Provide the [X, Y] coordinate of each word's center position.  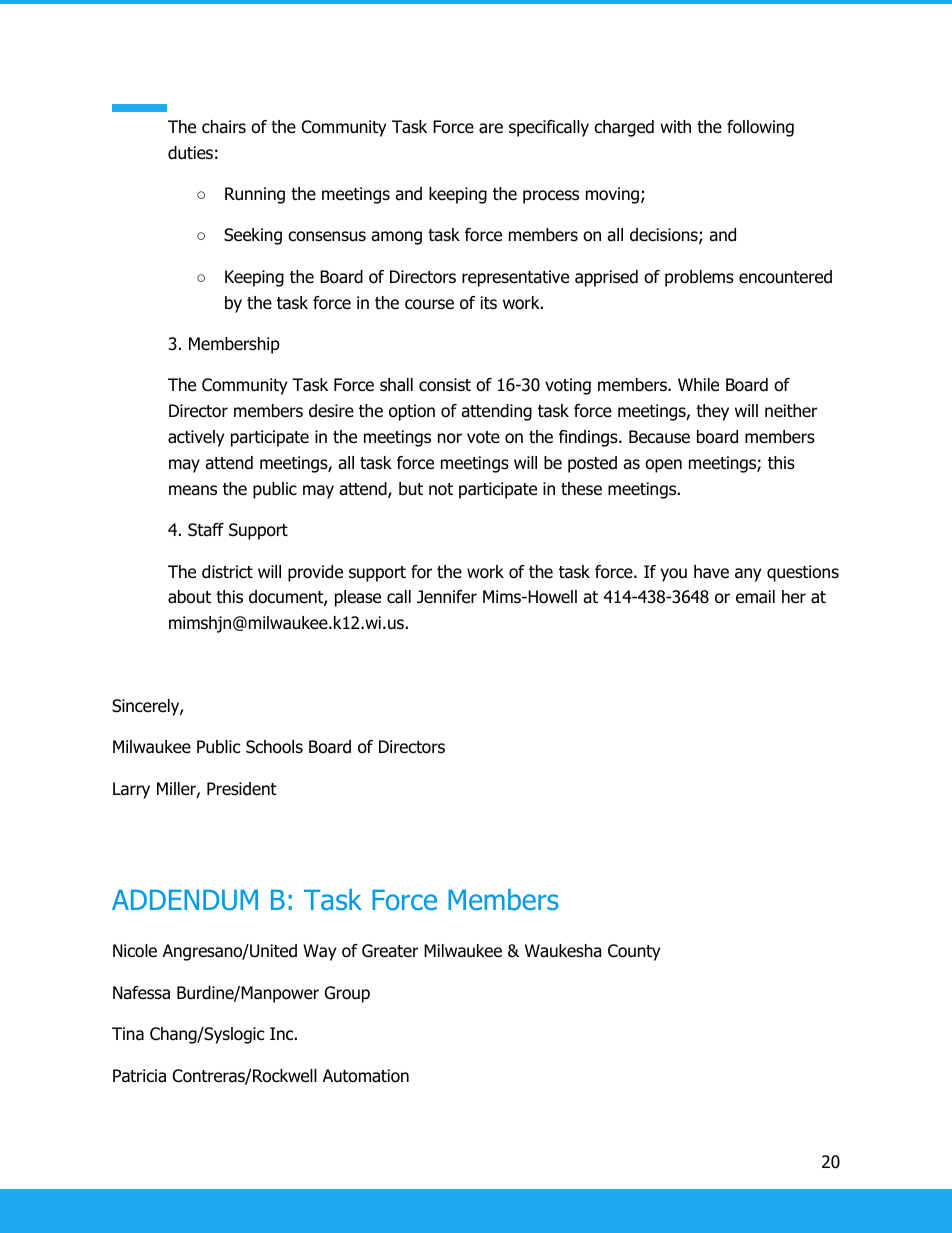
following [760, 128]
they [712, 412]
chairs [224, 127]
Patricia [139, 1076]
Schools [274, 747]
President [242, 789]
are [491, 128]
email [755, 597]
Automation [366, 1076]
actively [196, 438]
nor [450, 438]
